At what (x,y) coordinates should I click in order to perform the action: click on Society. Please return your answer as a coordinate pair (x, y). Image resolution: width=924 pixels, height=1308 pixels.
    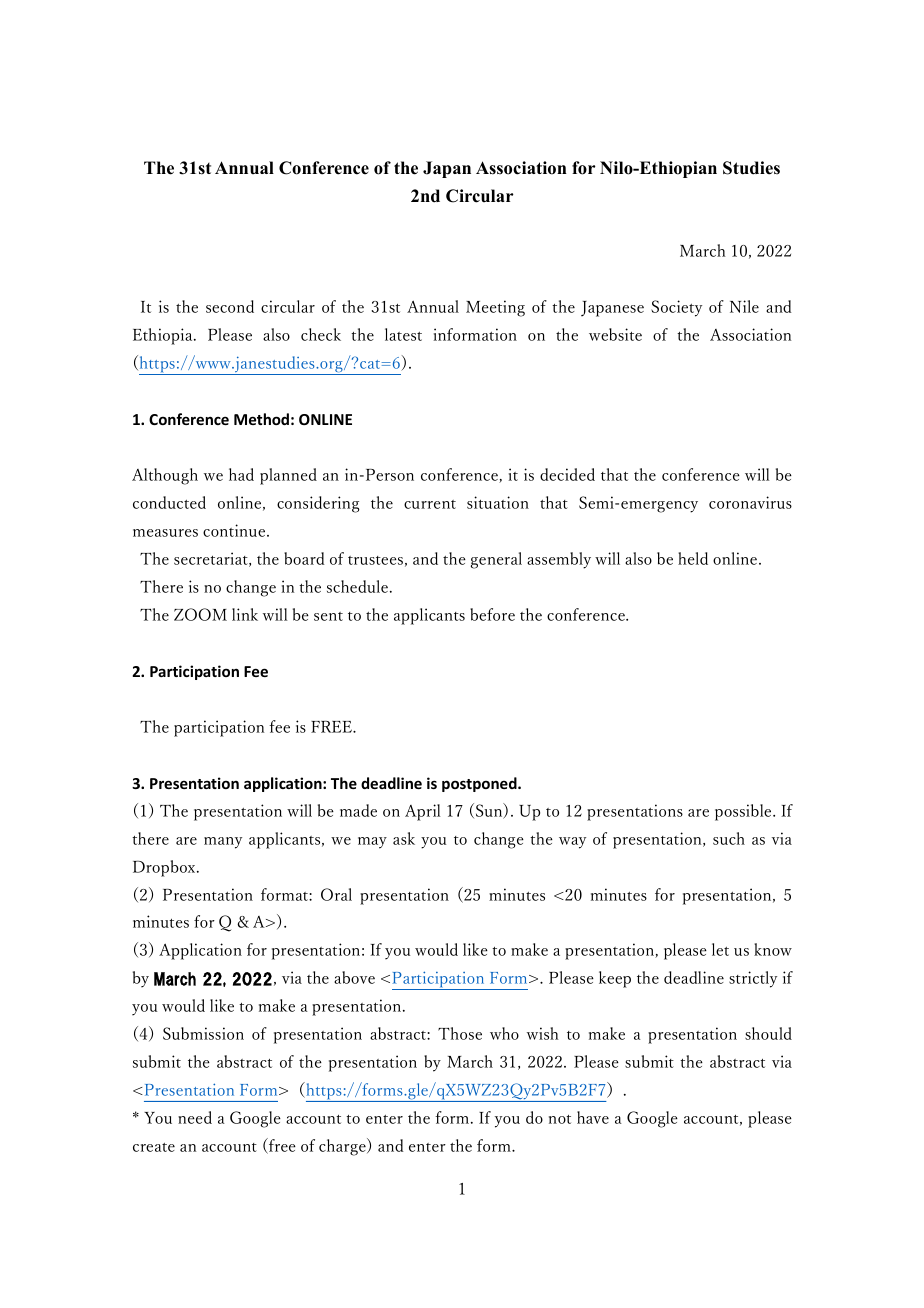
    Looking at the image, I should click on (676, 308).
